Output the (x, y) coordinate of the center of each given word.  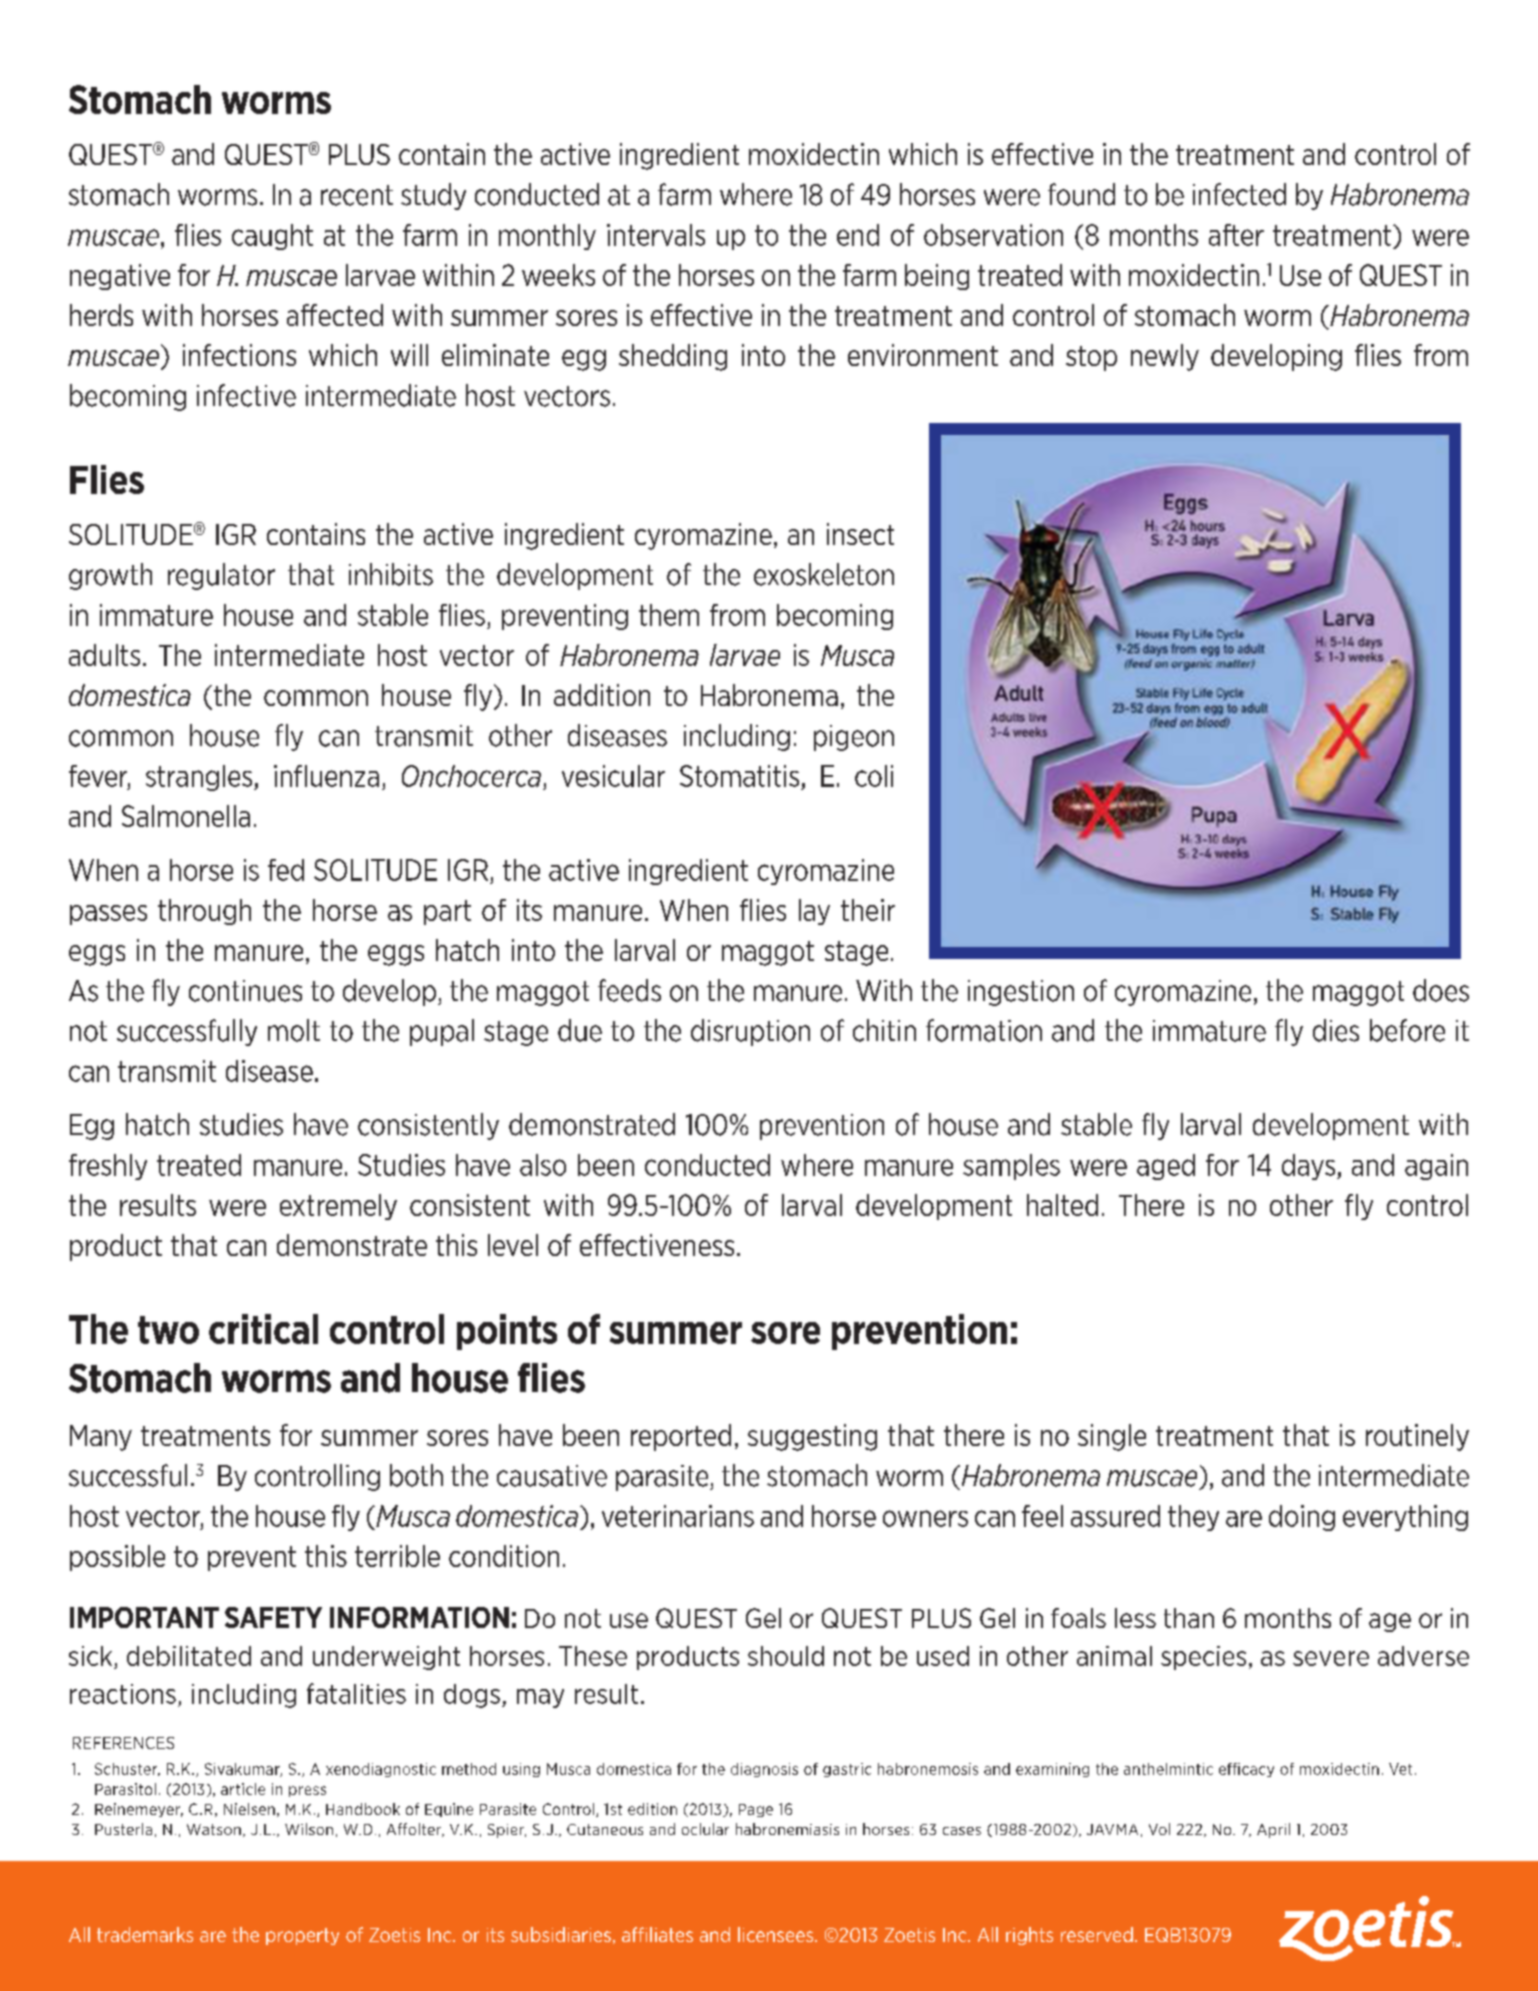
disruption (750, 1032)
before (1407, 1030)
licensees (777, 1934)
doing (1302, 1518)
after (1236, 235)
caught (272, 237)
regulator (221, 576)
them (669, 615)
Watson (214, 1829)
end (858, 235)
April (1273, 1830)
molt (294, 1030)
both (416, 1475)
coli (874, 776)
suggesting (812, 1437)
